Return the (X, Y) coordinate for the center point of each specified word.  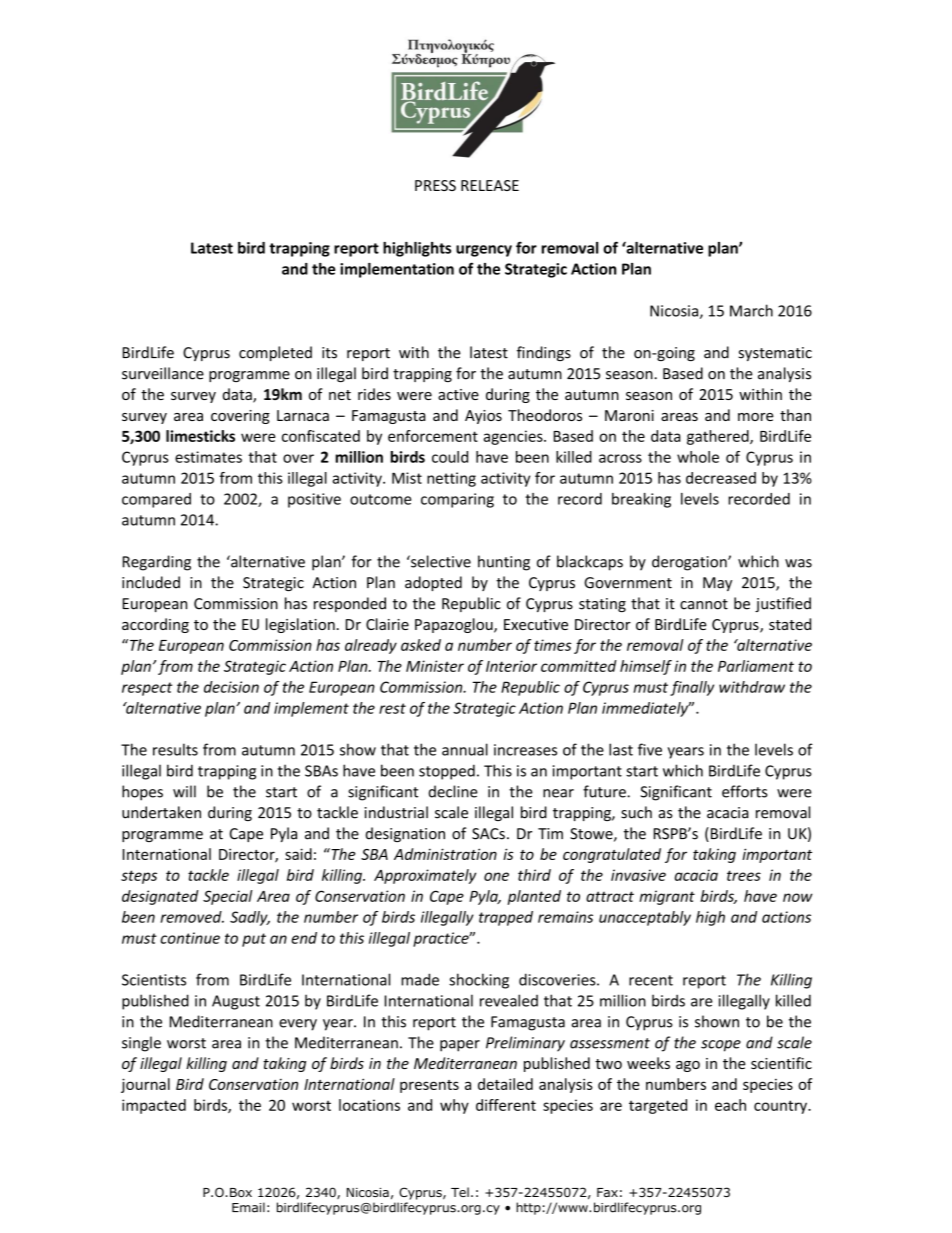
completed (275, 353)
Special (228, 897)
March (751, 310)
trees (744, 875)
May (717, 584)
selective (440, 561)
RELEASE (490, 185)
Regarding (157, 563)
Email (248, 1207)
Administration (445, 854)
